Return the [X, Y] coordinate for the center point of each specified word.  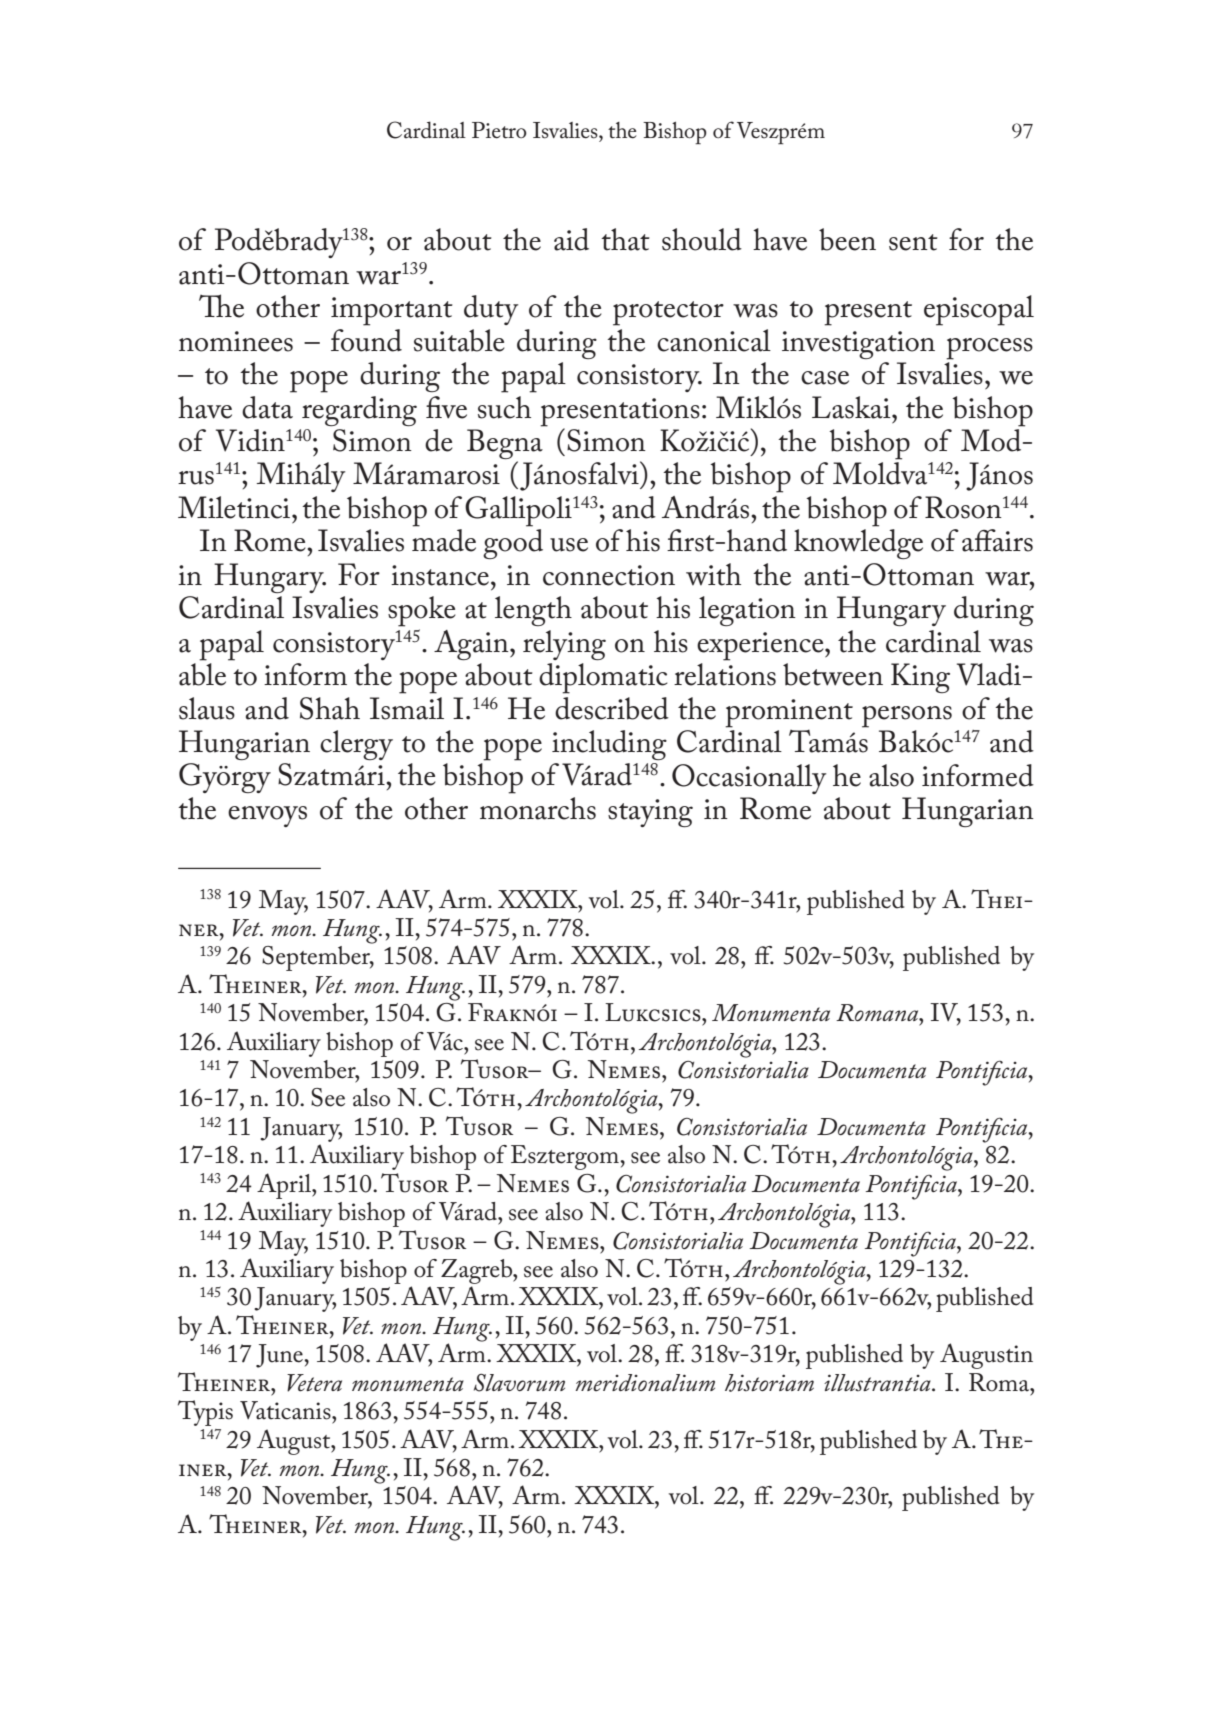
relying [564, 645]
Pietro [499, 130]
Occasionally [749, 779]
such [504, 407]
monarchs [538, 808]
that [625, 239]
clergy [356, 745]
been [847, 239]
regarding [359, 411]
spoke [422, 611]
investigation [858, 345]
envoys [267, 816]
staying [650, 813]
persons [907, 717]
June [280, 1356]
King [920, 678]
